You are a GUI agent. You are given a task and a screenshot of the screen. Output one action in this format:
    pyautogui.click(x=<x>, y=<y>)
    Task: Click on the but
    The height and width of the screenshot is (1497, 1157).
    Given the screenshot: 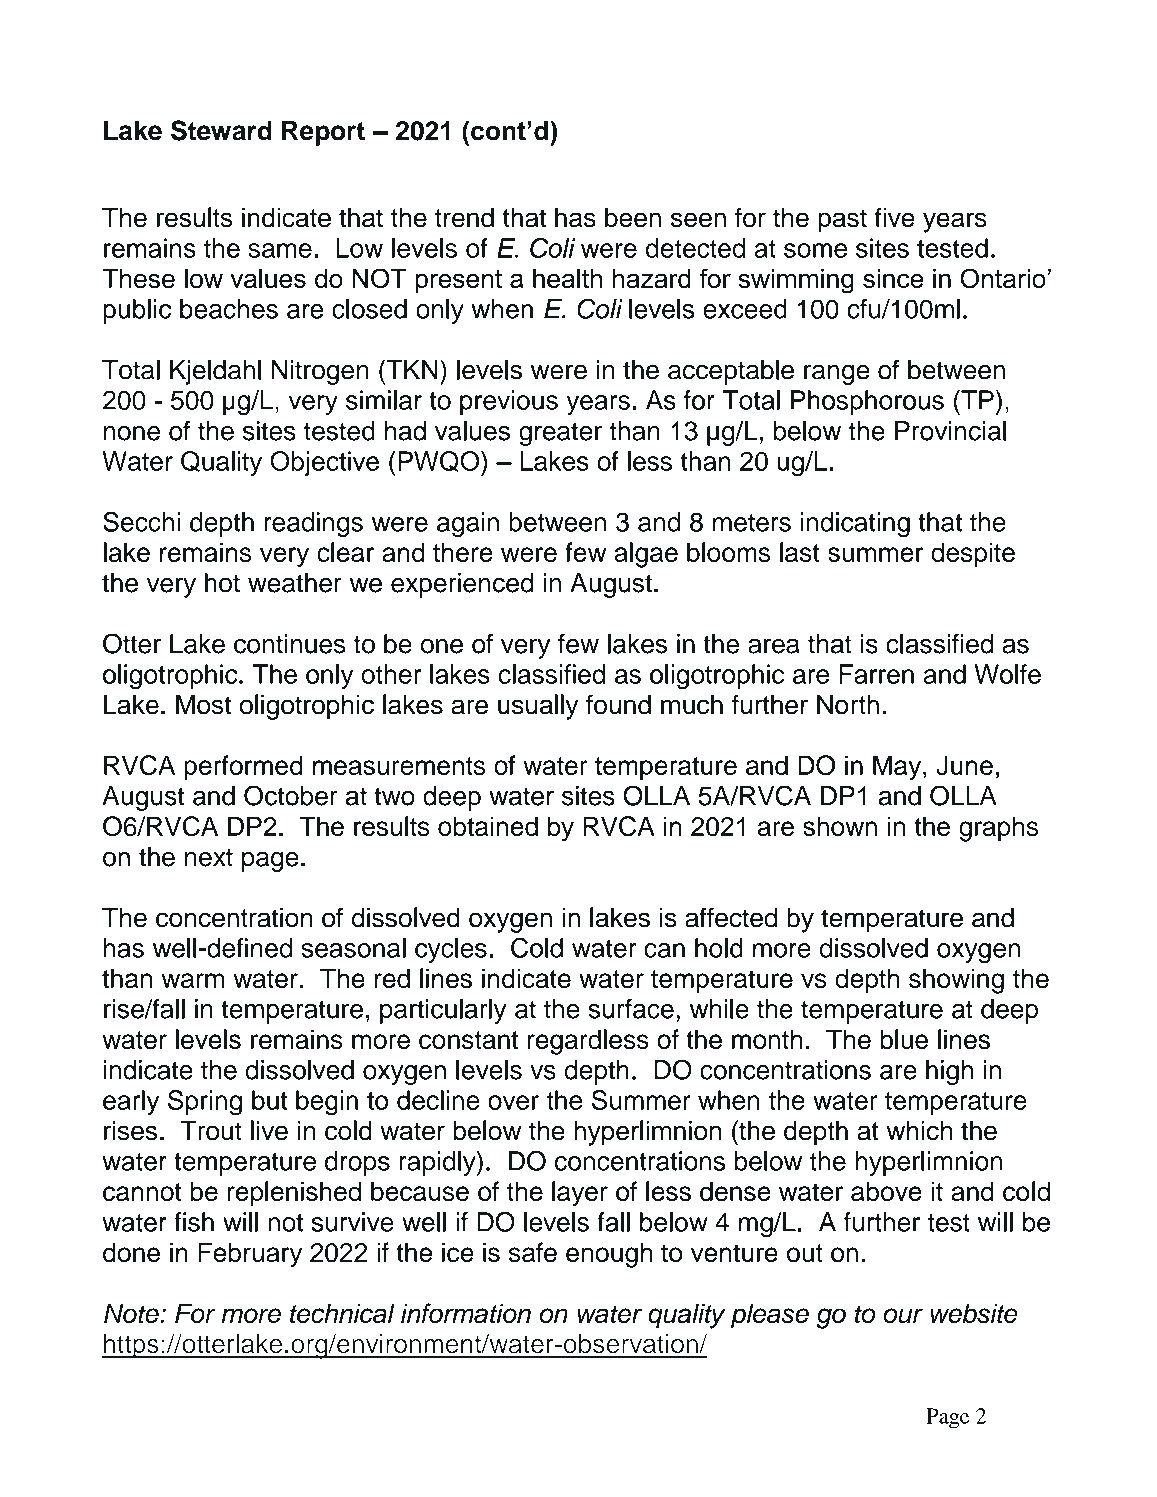 What is the action you would take?
    pyautogui.click(x=269, y=1100)
